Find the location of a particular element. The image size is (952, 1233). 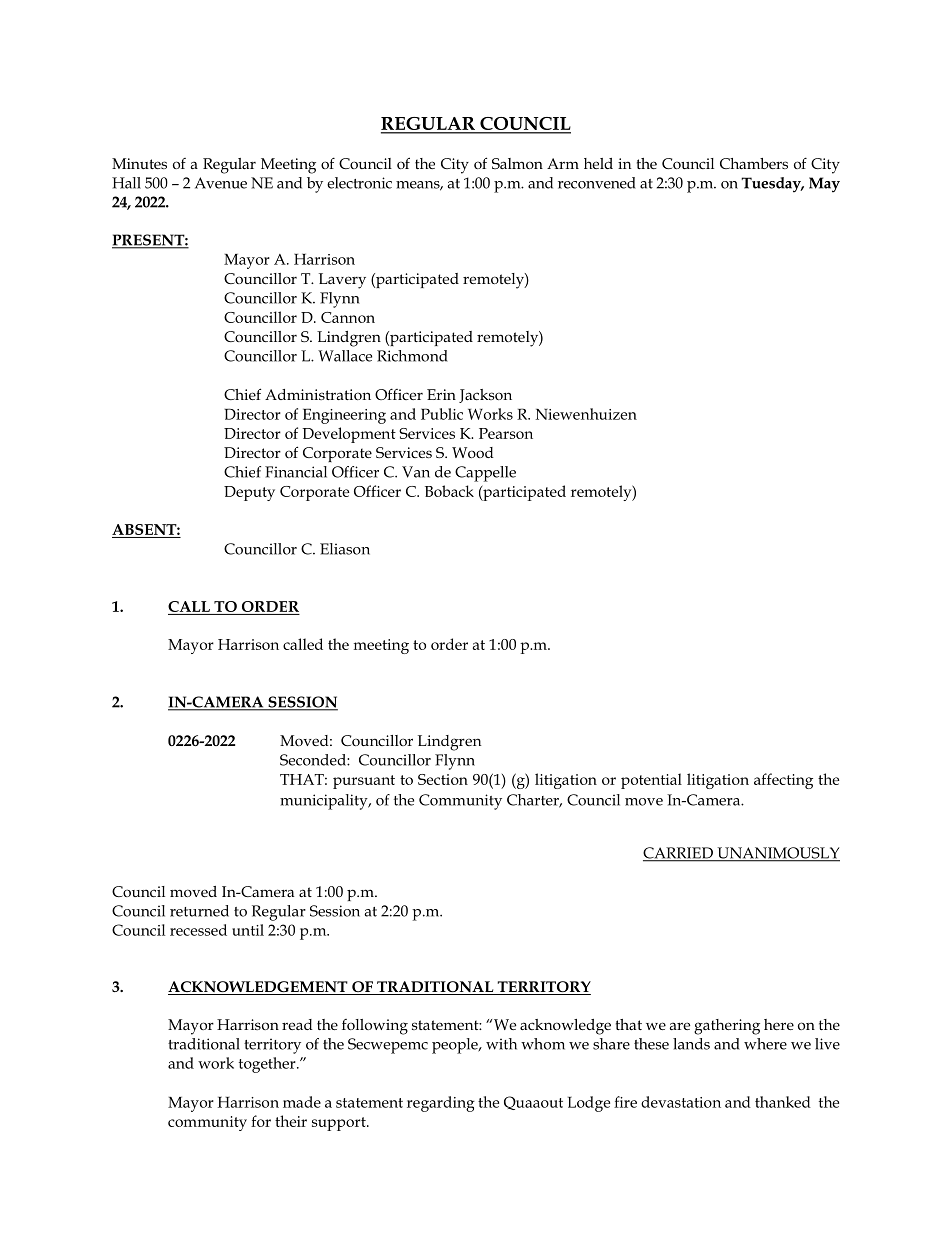

Section is located at coordinates (443, 779).
